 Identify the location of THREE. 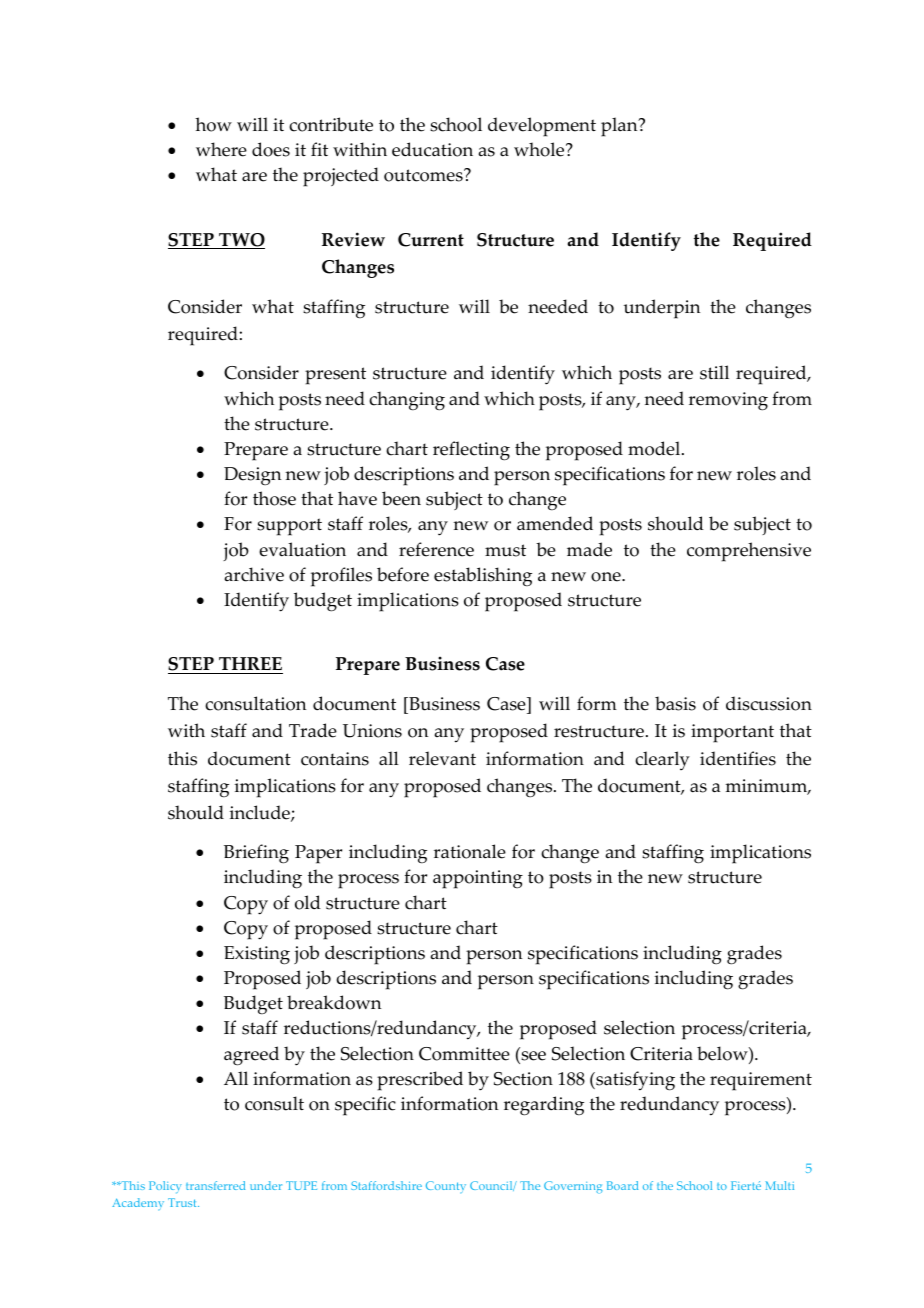
(250, 665).
